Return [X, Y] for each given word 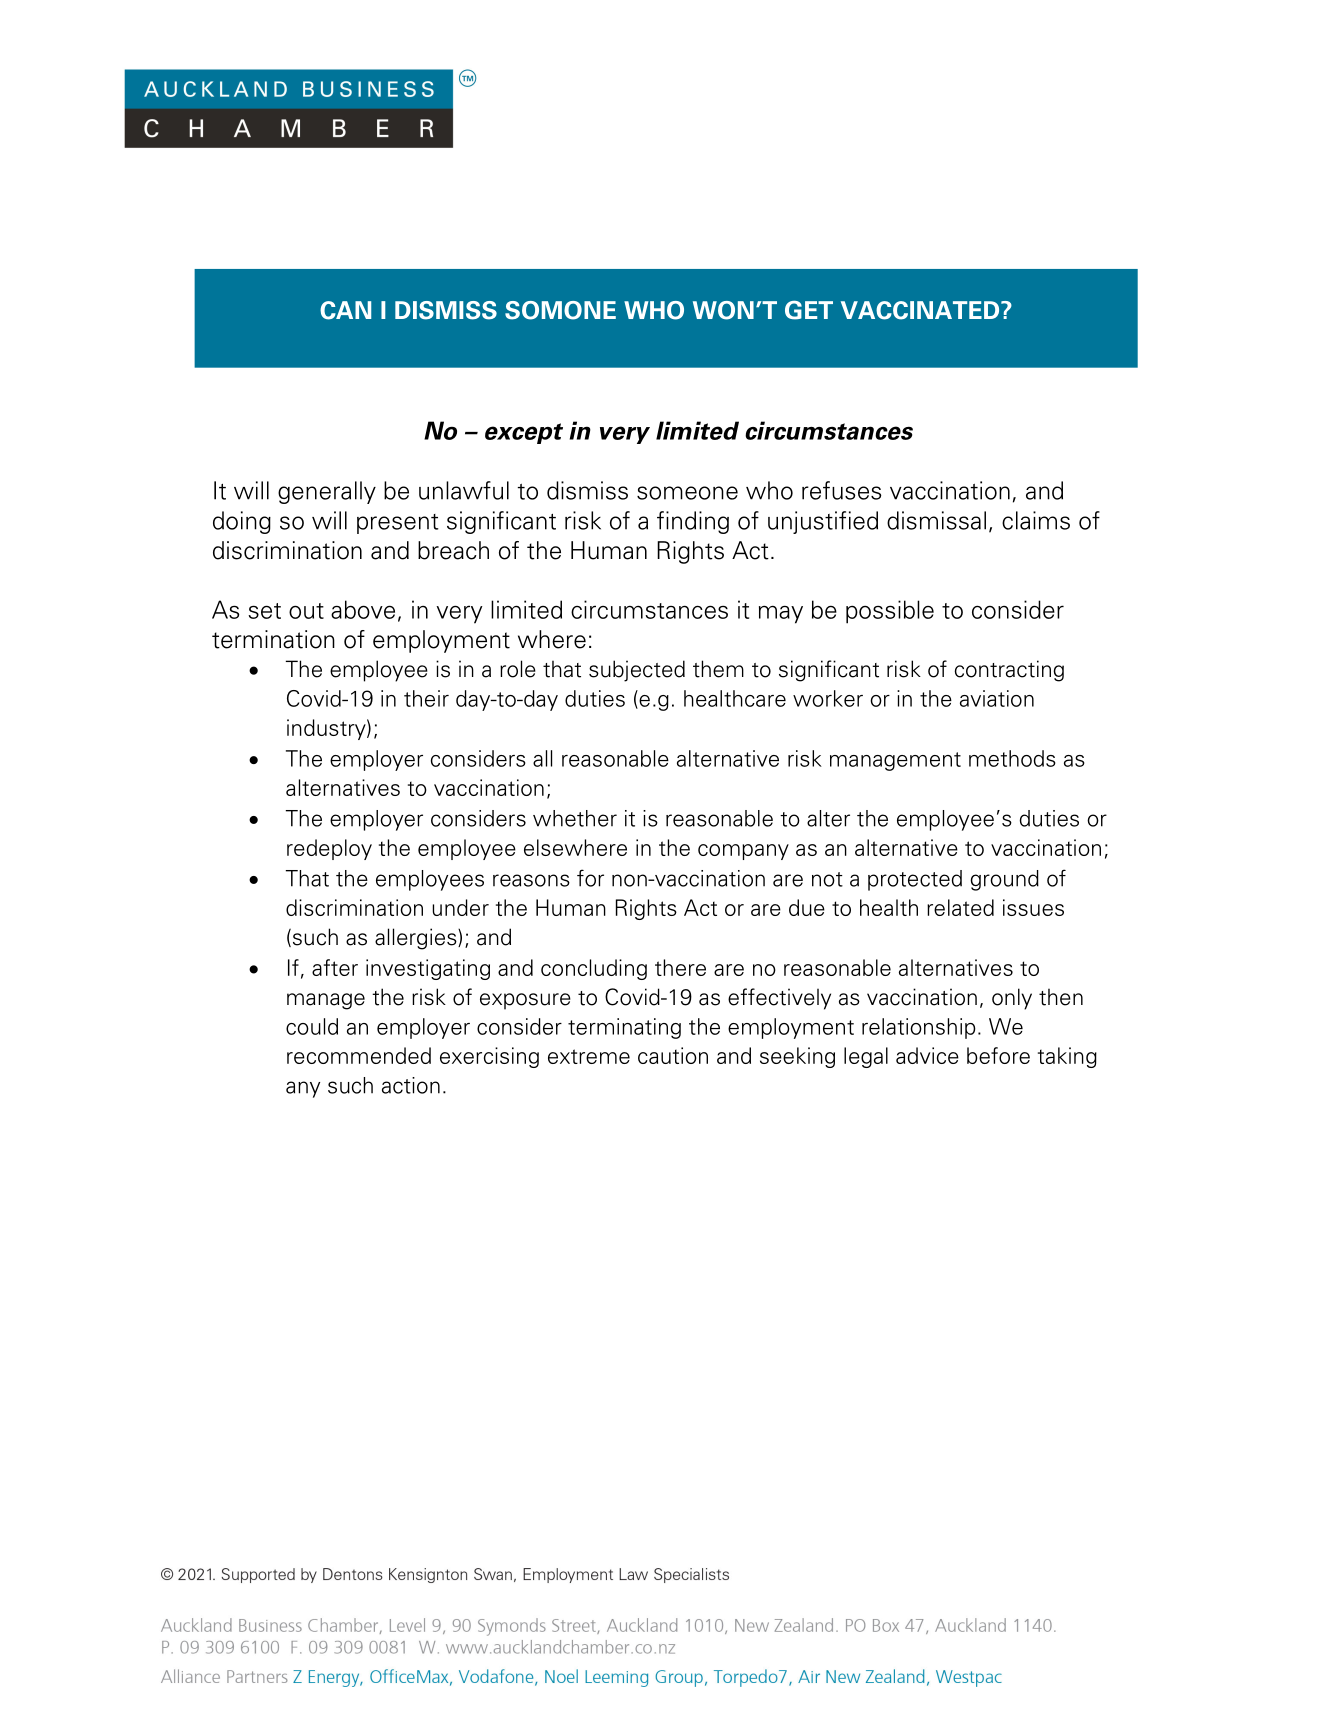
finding [693, 522]
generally [327, 492]
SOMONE [560, 310]
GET [809, 310]
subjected [637, 671]
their [426, 698]
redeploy [329, 849]
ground [1004, 880]
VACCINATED [921, 310]
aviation [997, 698]
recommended [359, 1055]
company [743, 852]
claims [1036, 520]
